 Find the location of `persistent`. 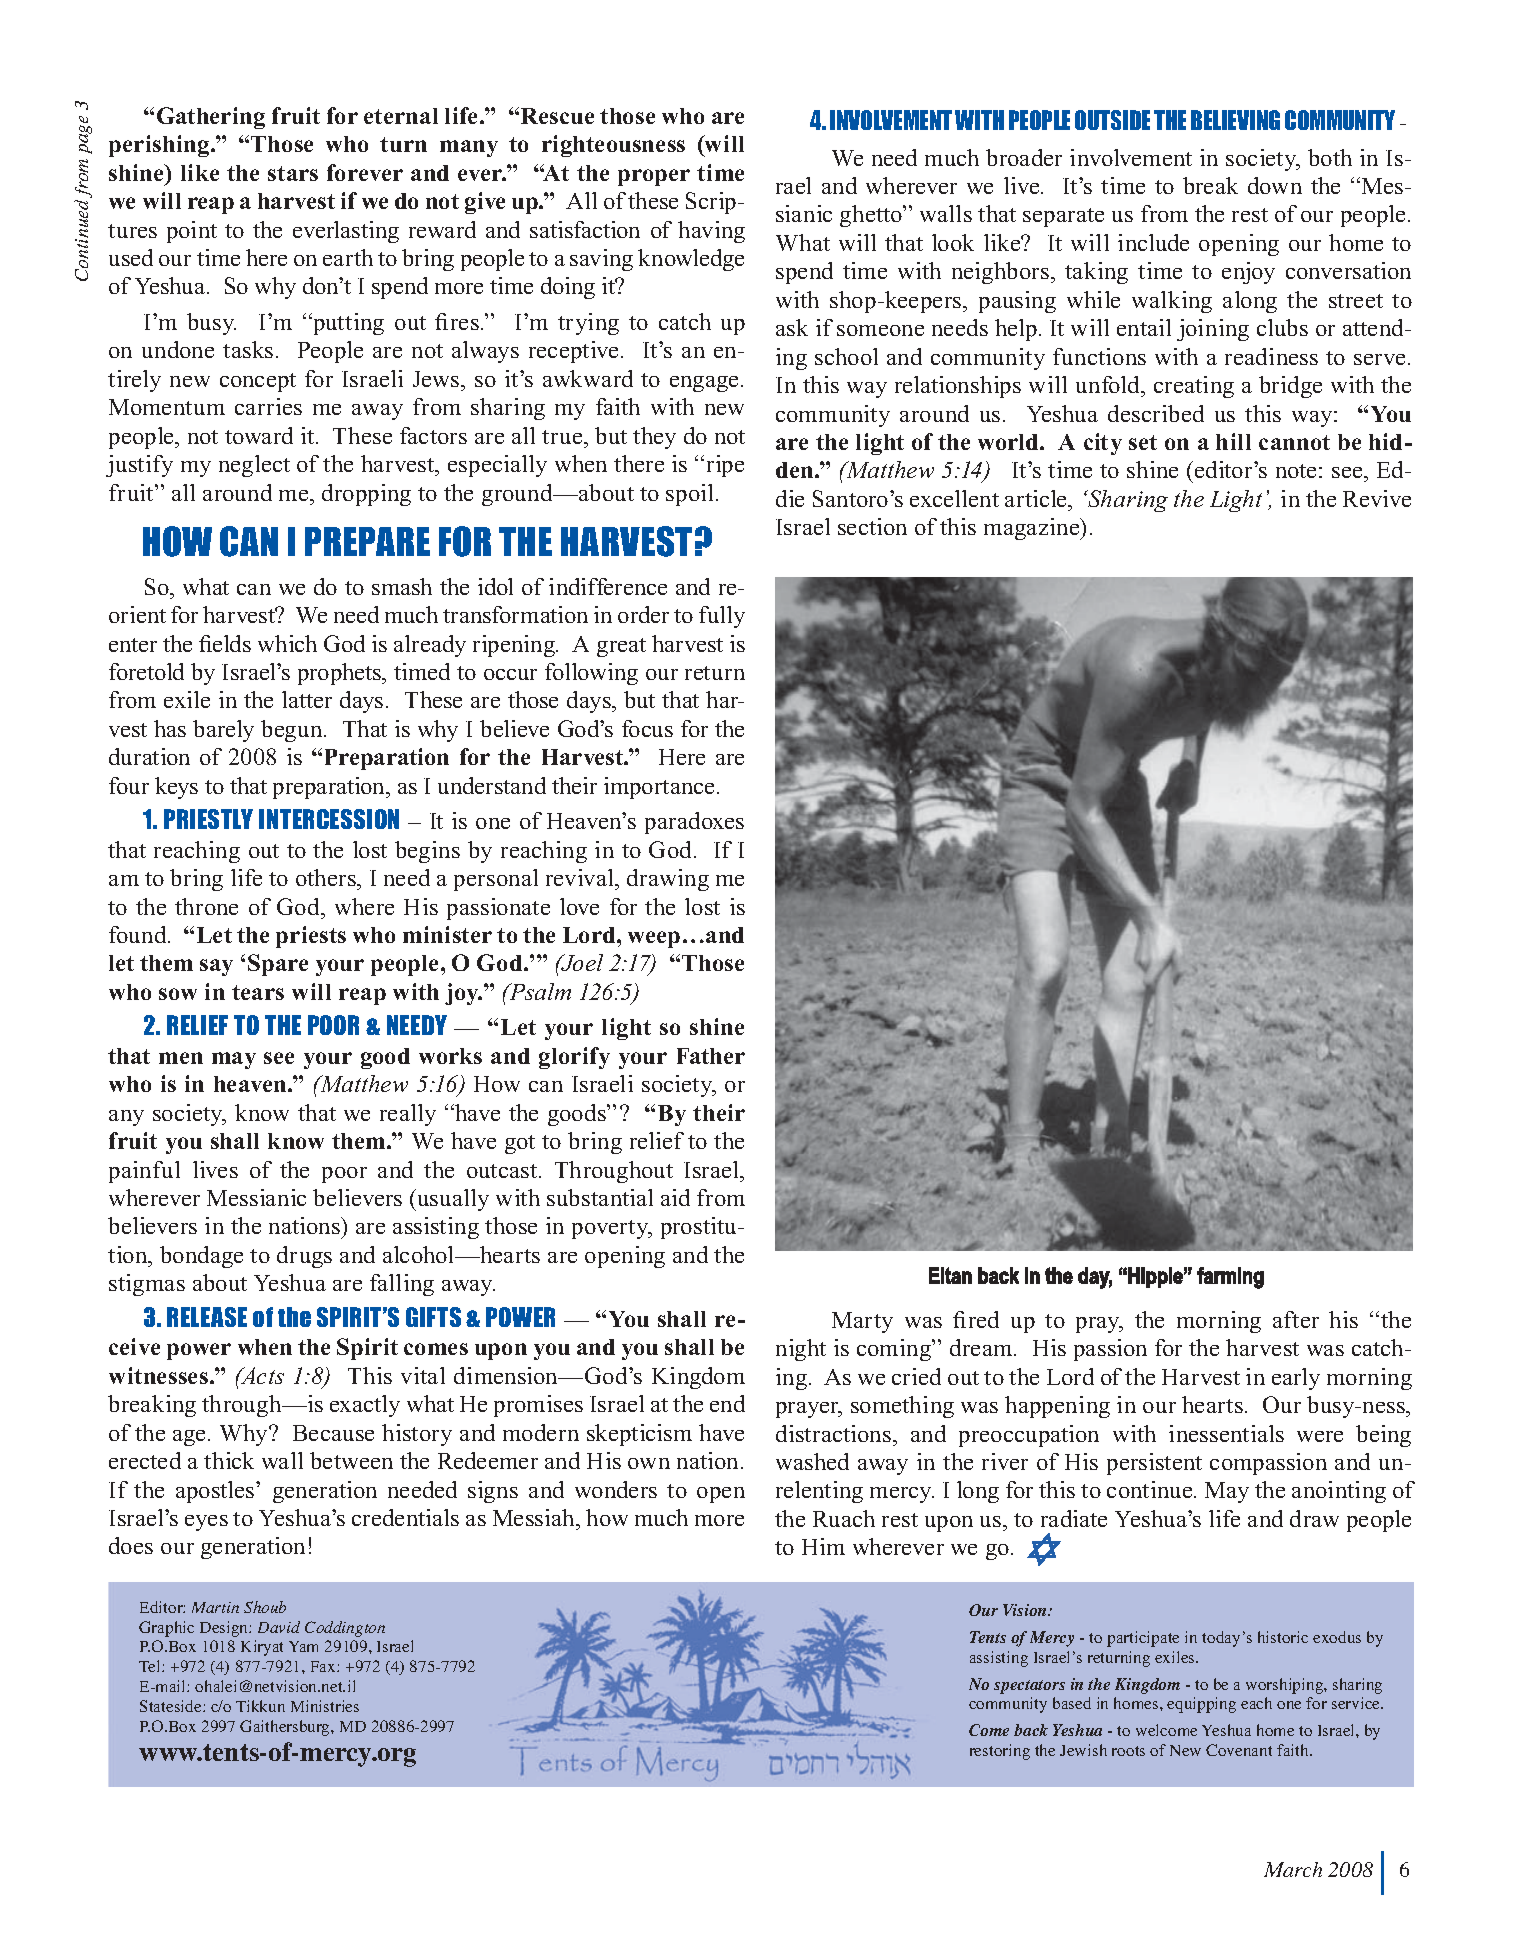

persistent is located at coordinates (1154, 1464).
